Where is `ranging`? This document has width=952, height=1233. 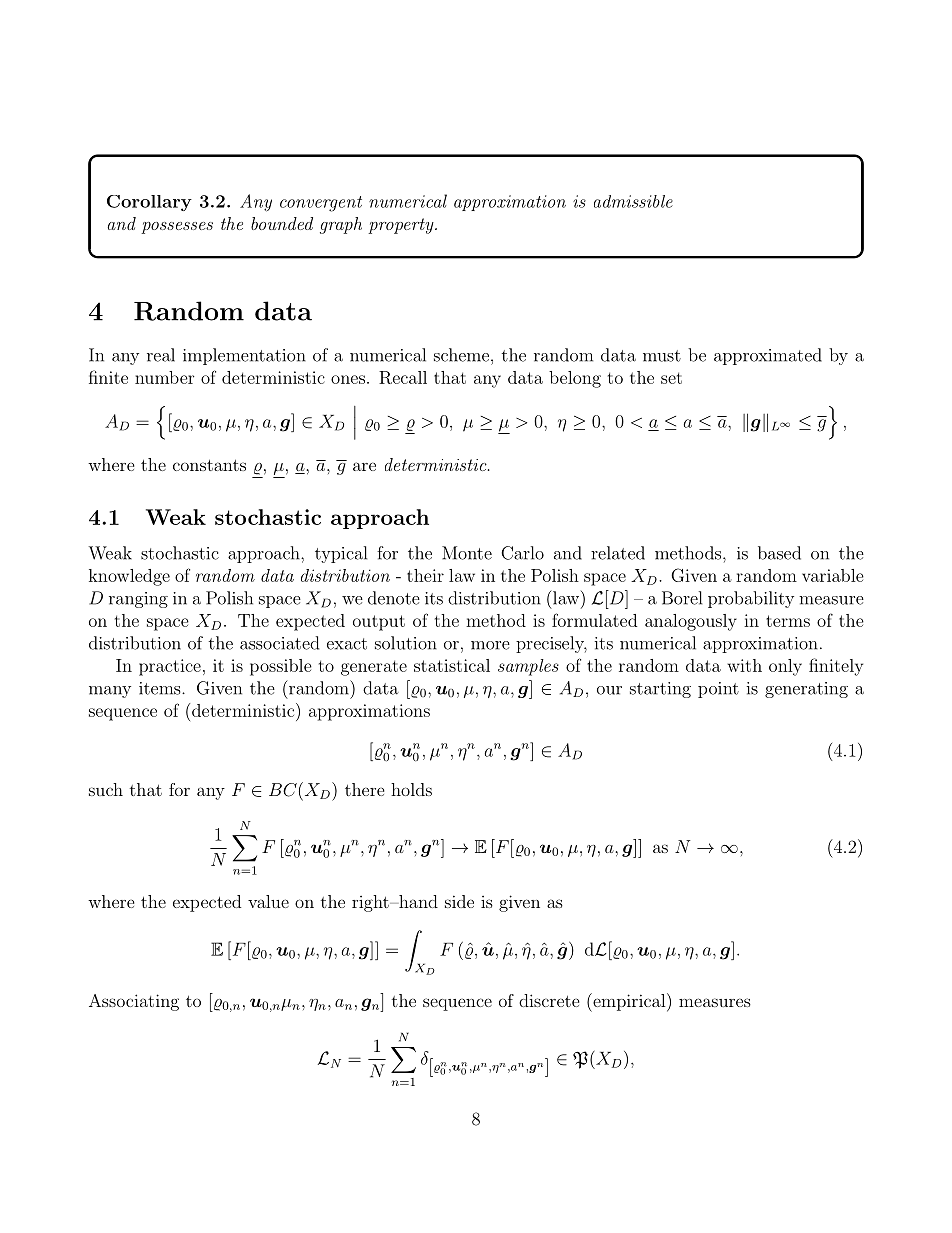
ranging is located at coordinates (138, 600).
